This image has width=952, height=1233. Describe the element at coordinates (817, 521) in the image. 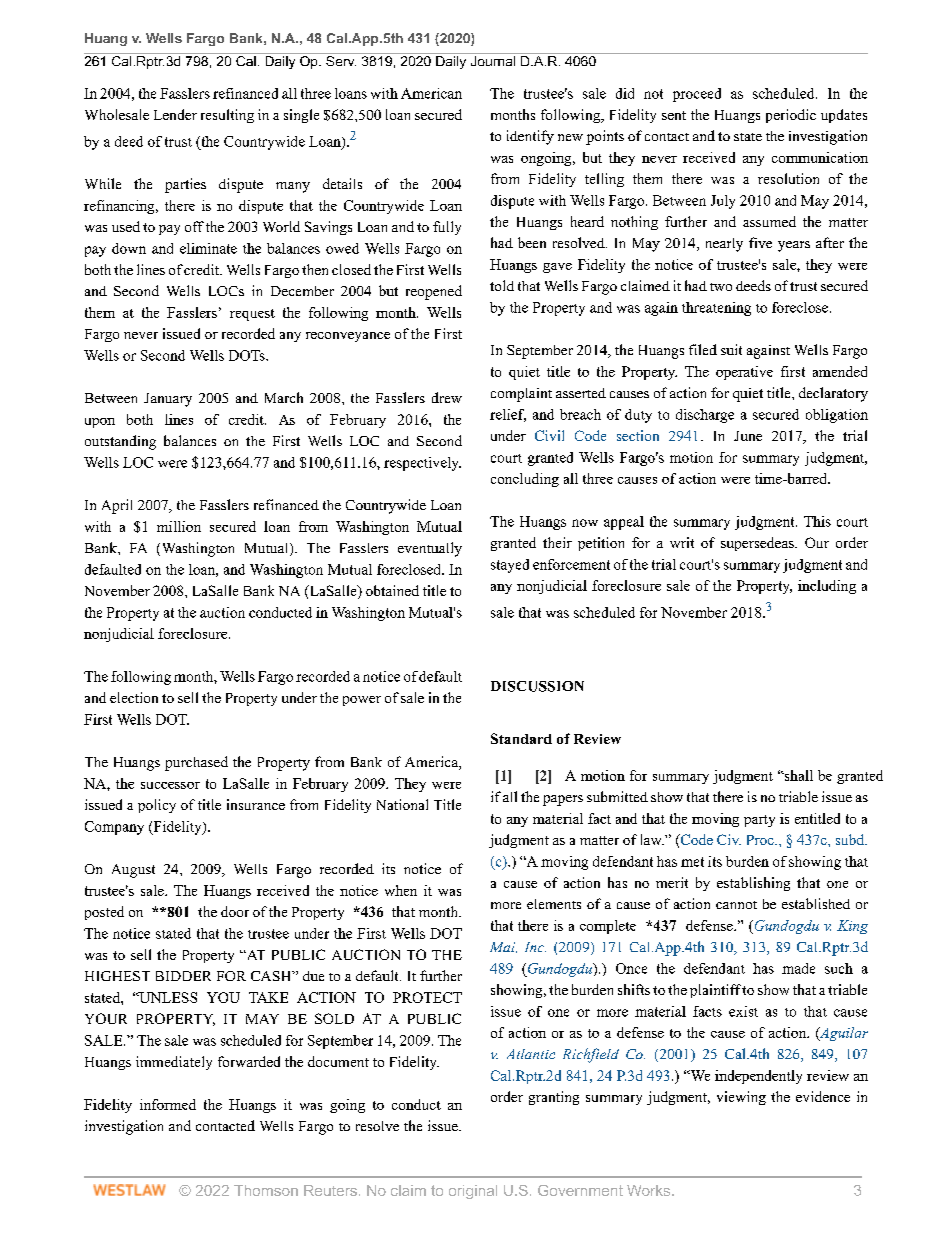

I see `This` at that location.
